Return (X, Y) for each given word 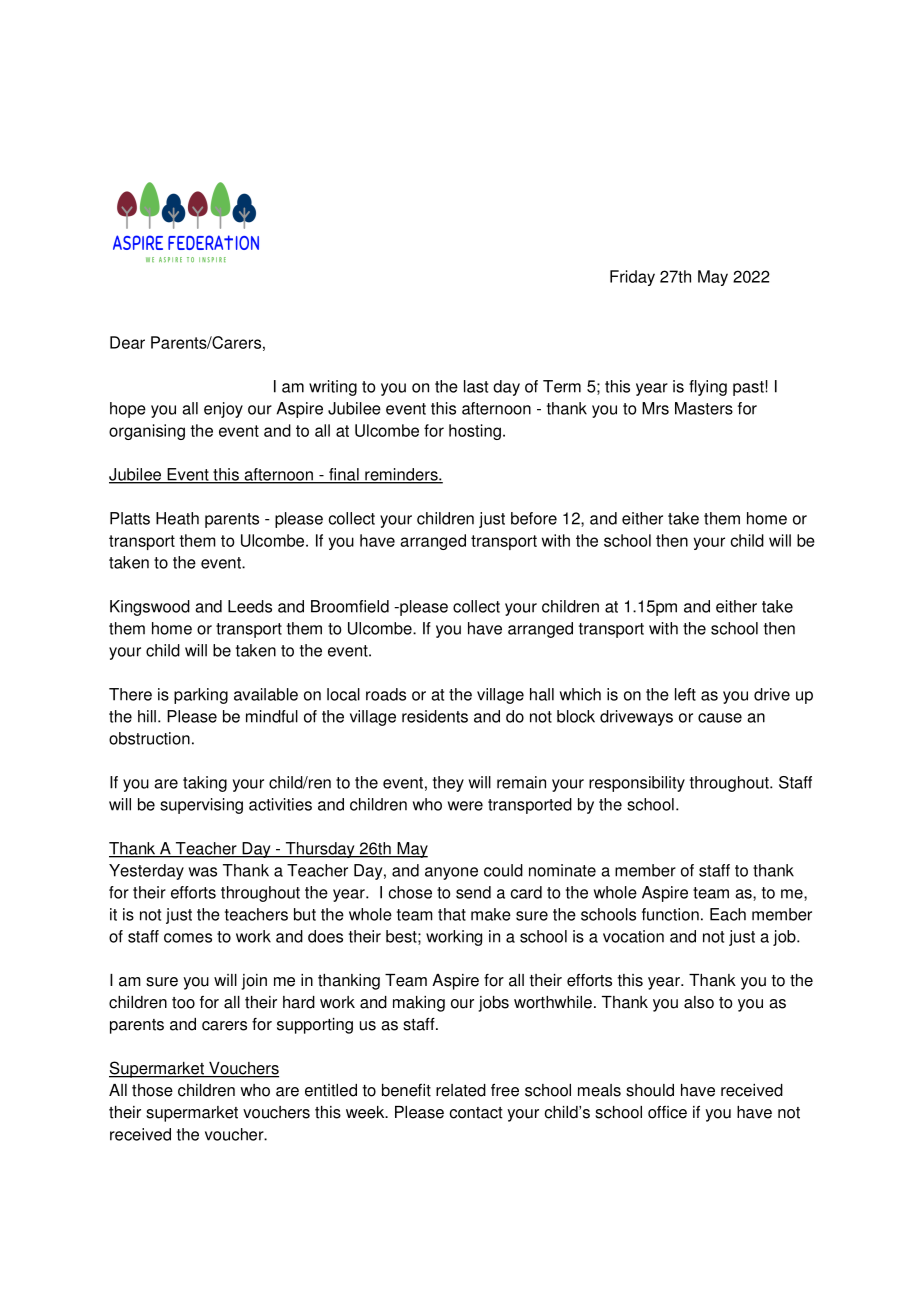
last (476, 386)
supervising (201, 806)
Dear (127, 342)
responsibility (637, 784)
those (152, 1090)
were (465, 806)
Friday (632, 278)
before (534, 518)
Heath (177, 518)
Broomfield (350, 606)
